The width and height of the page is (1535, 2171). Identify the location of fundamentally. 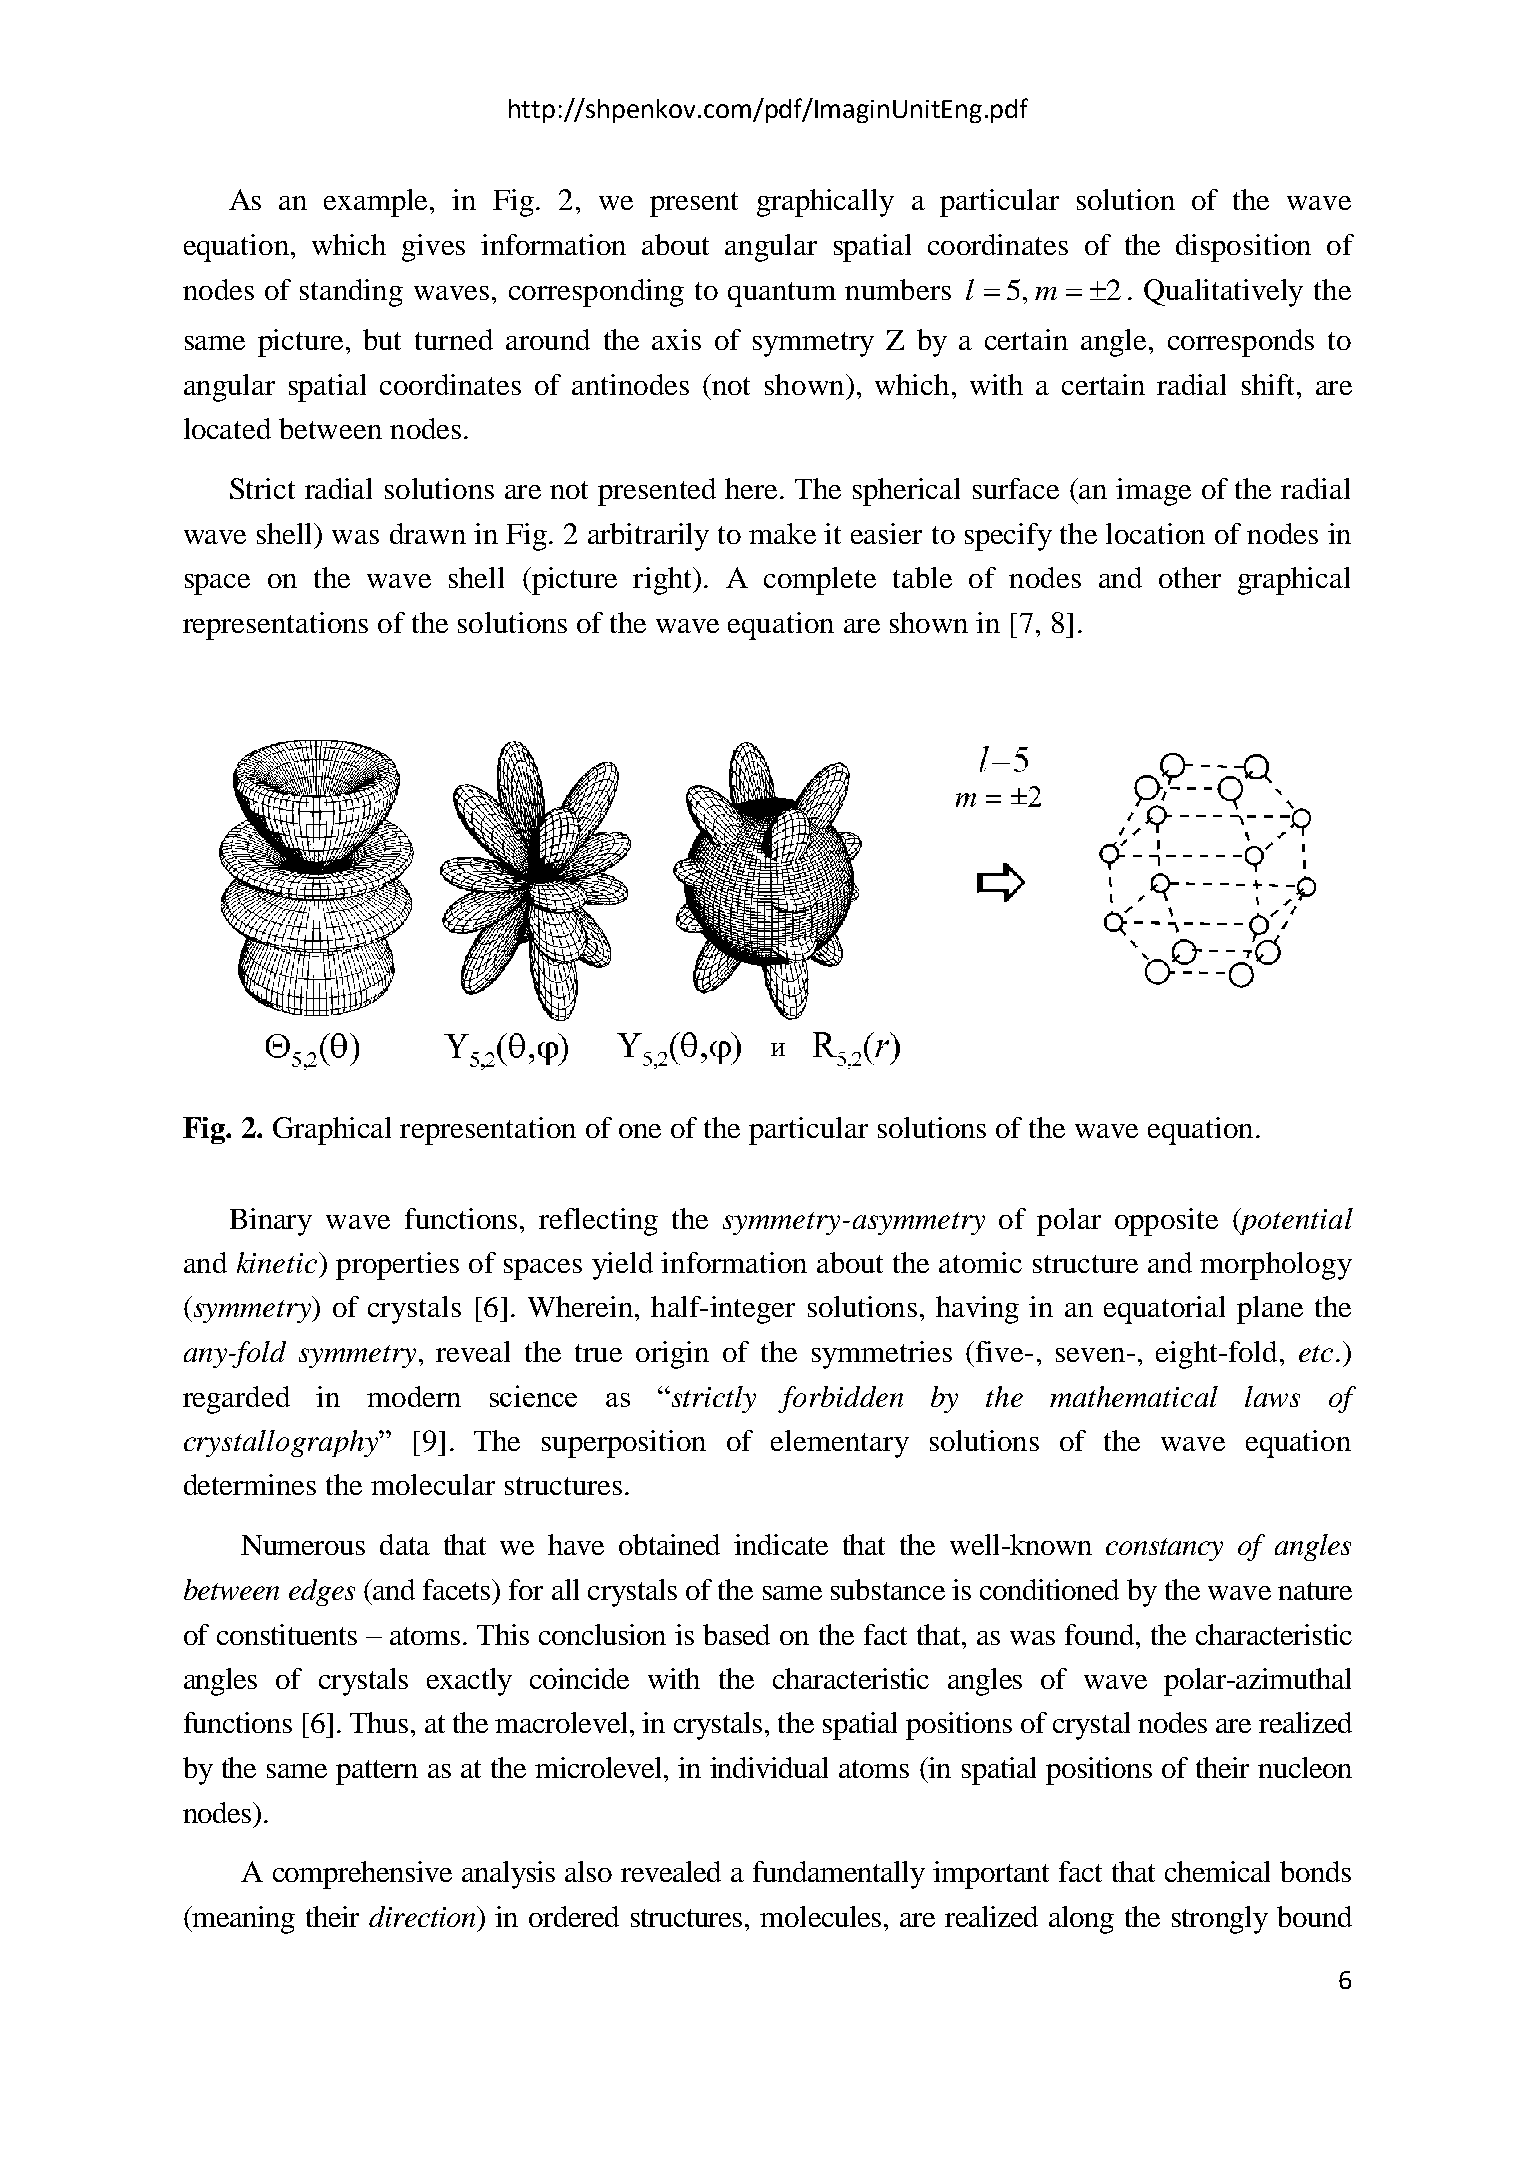
(839, 1875).
